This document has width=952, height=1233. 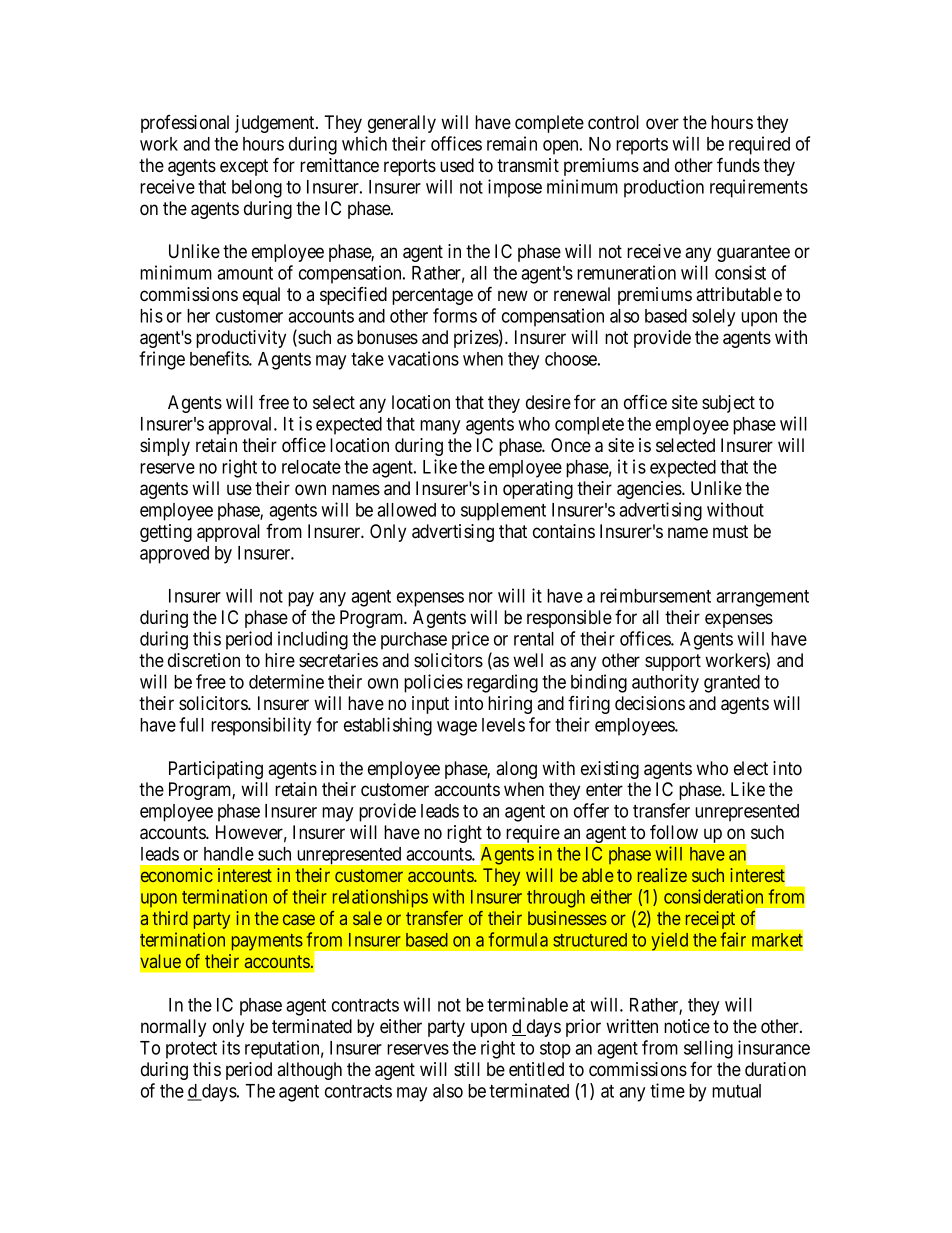 What do you see at coordinates (244, 167) in the document?
I see `except` at bounding box center [244, 167].
